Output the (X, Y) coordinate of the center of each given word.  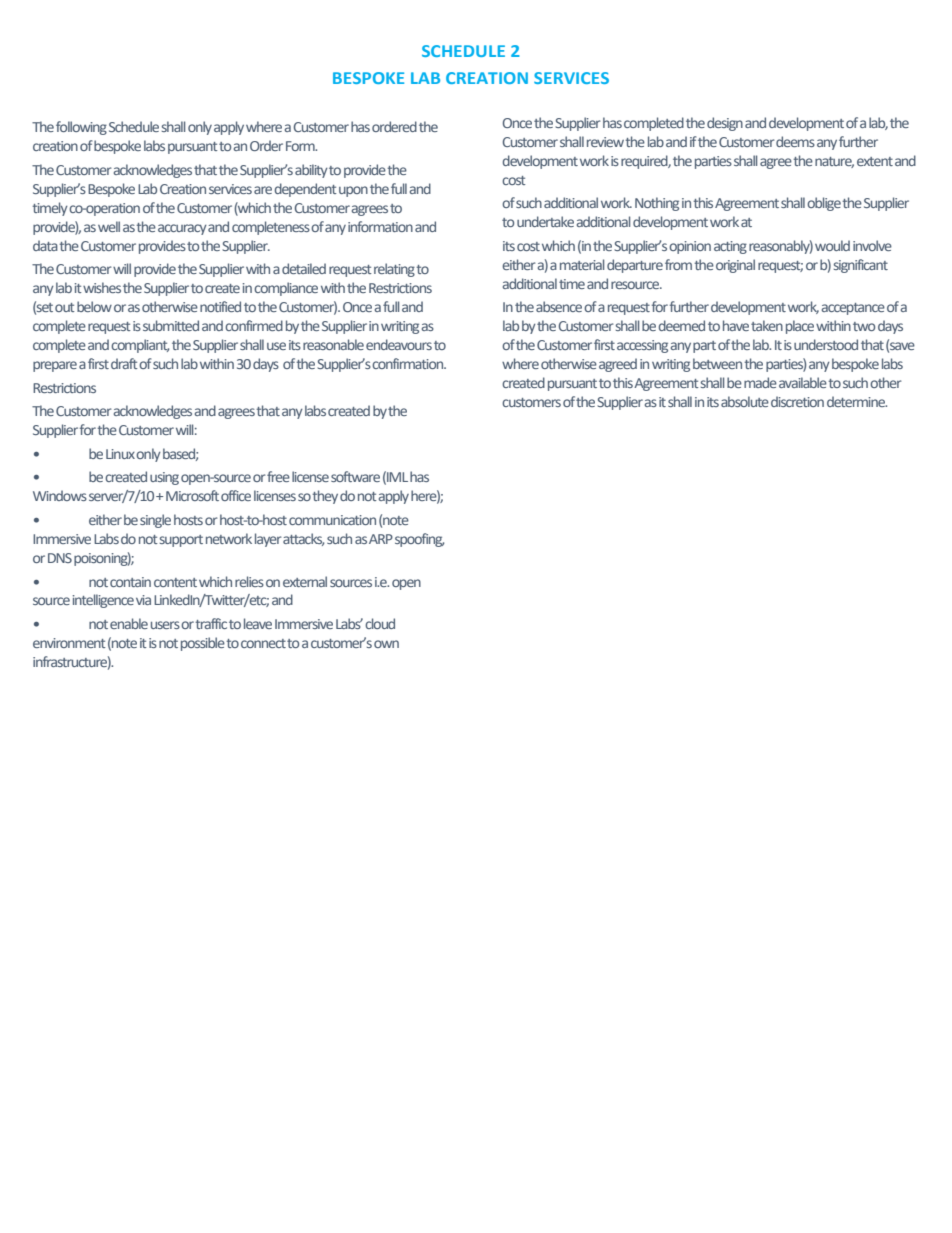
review (605, 142)
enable (129, 623)
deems (795, 141)
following (81, 128)
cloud (380, 623)
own (386, 644)
